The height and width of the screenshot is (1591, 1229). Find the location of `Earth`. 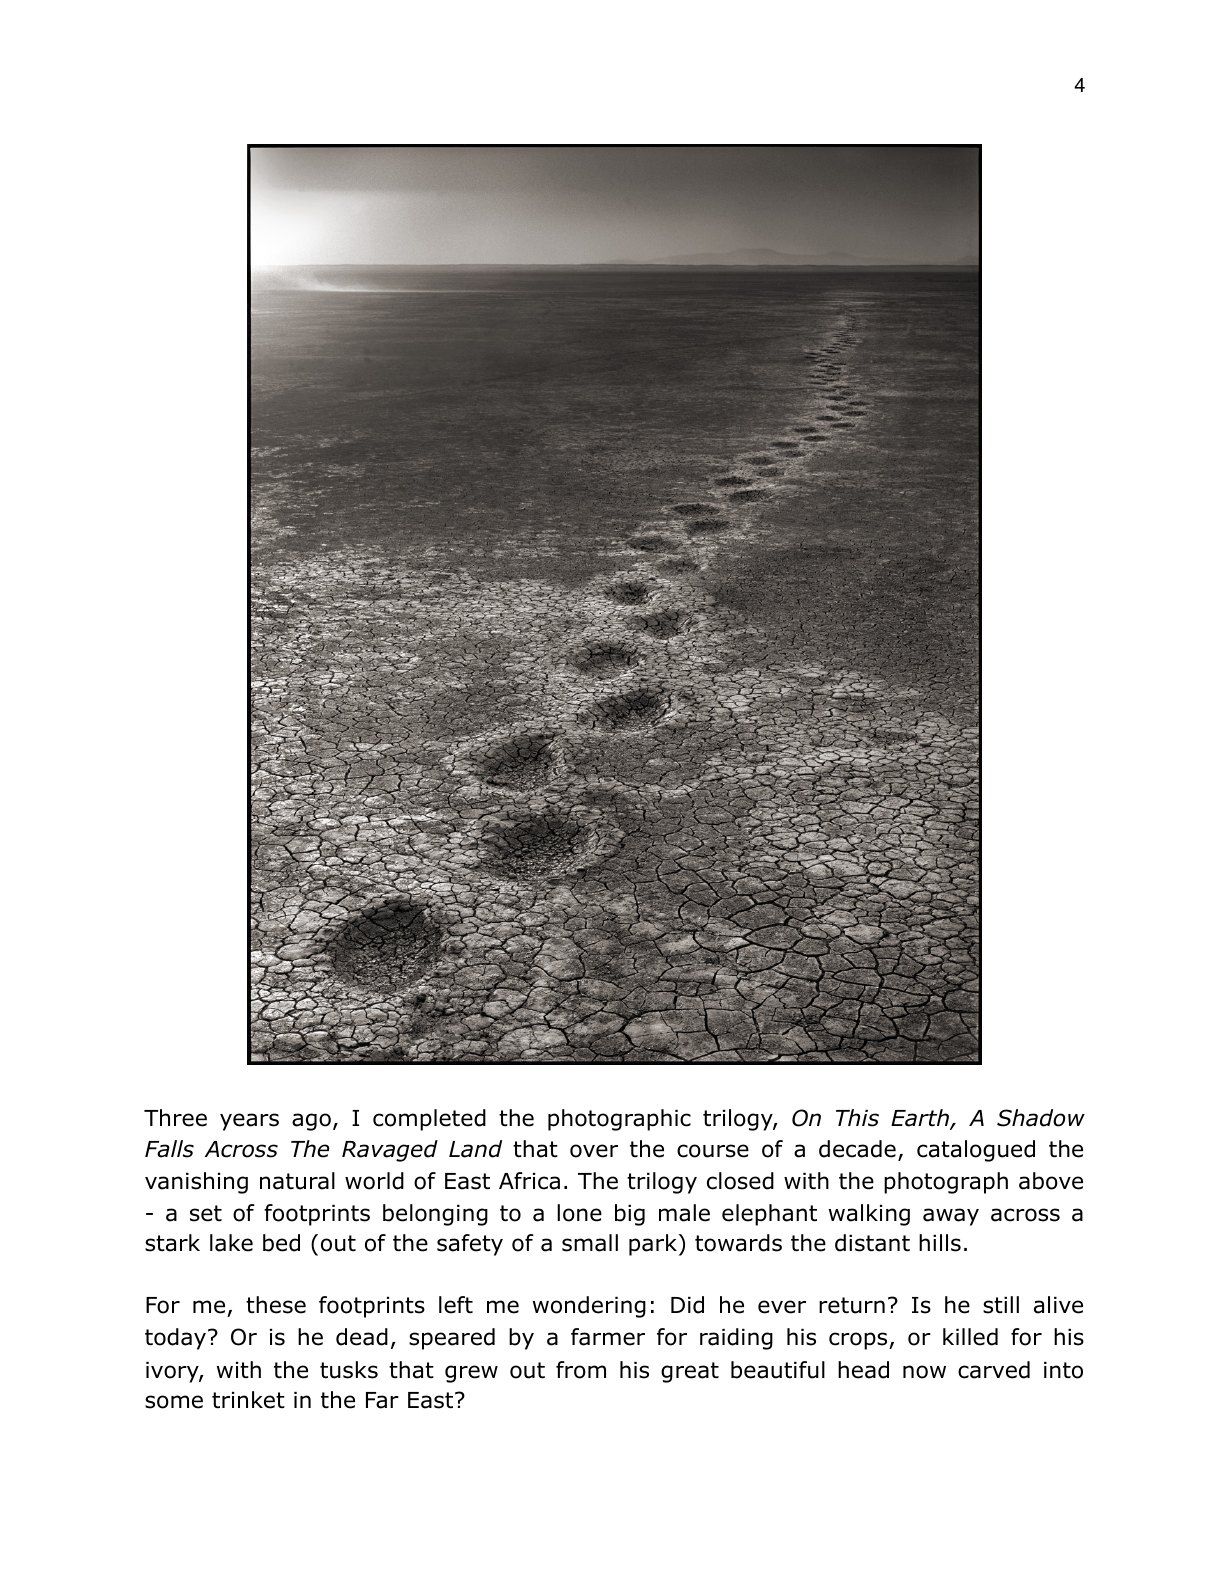

Earth is located at coordinates (921, 1119).
